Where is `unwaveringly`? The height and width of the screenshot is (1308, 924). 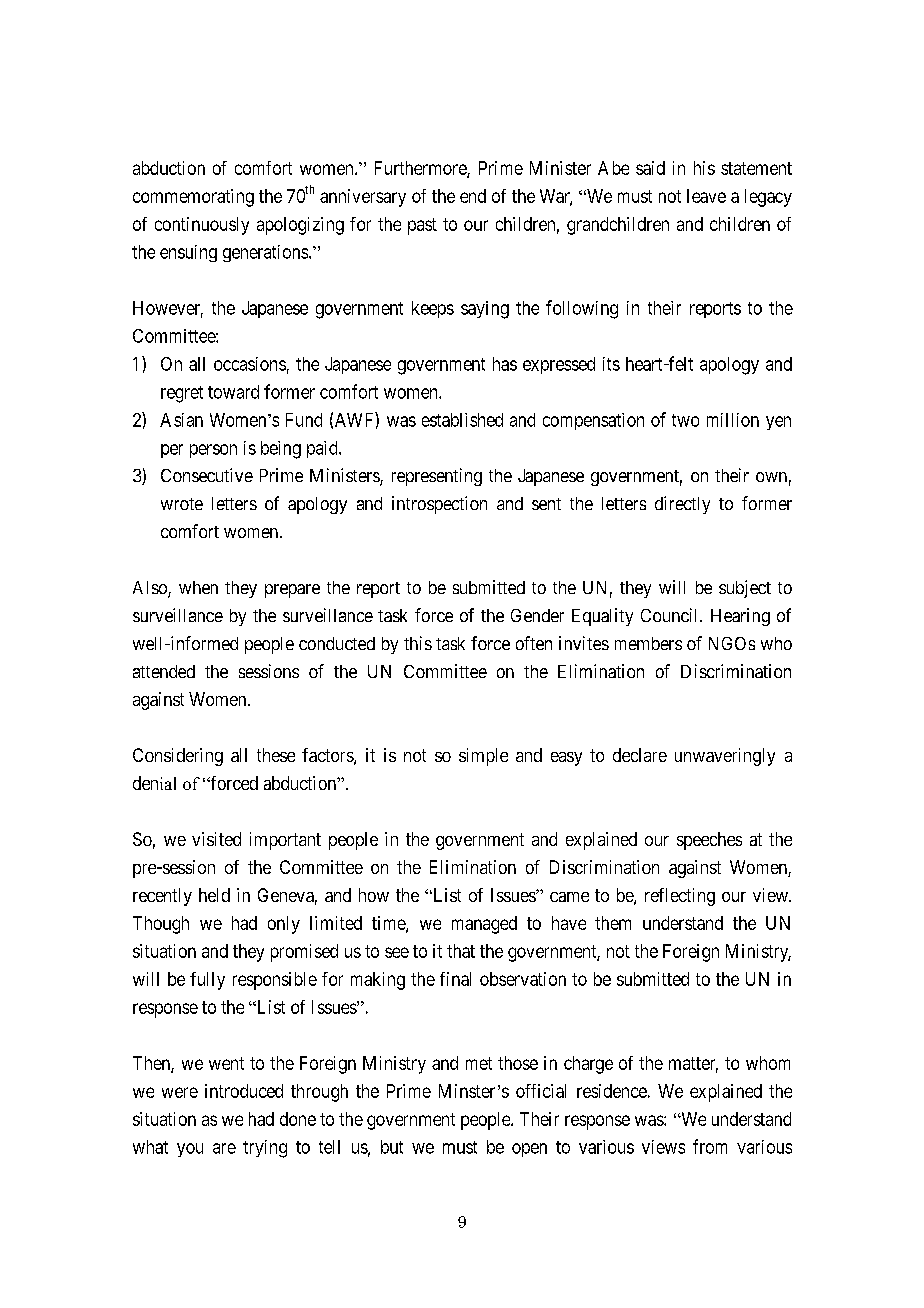
unwaveringly is located at coordinates (725, 757).
